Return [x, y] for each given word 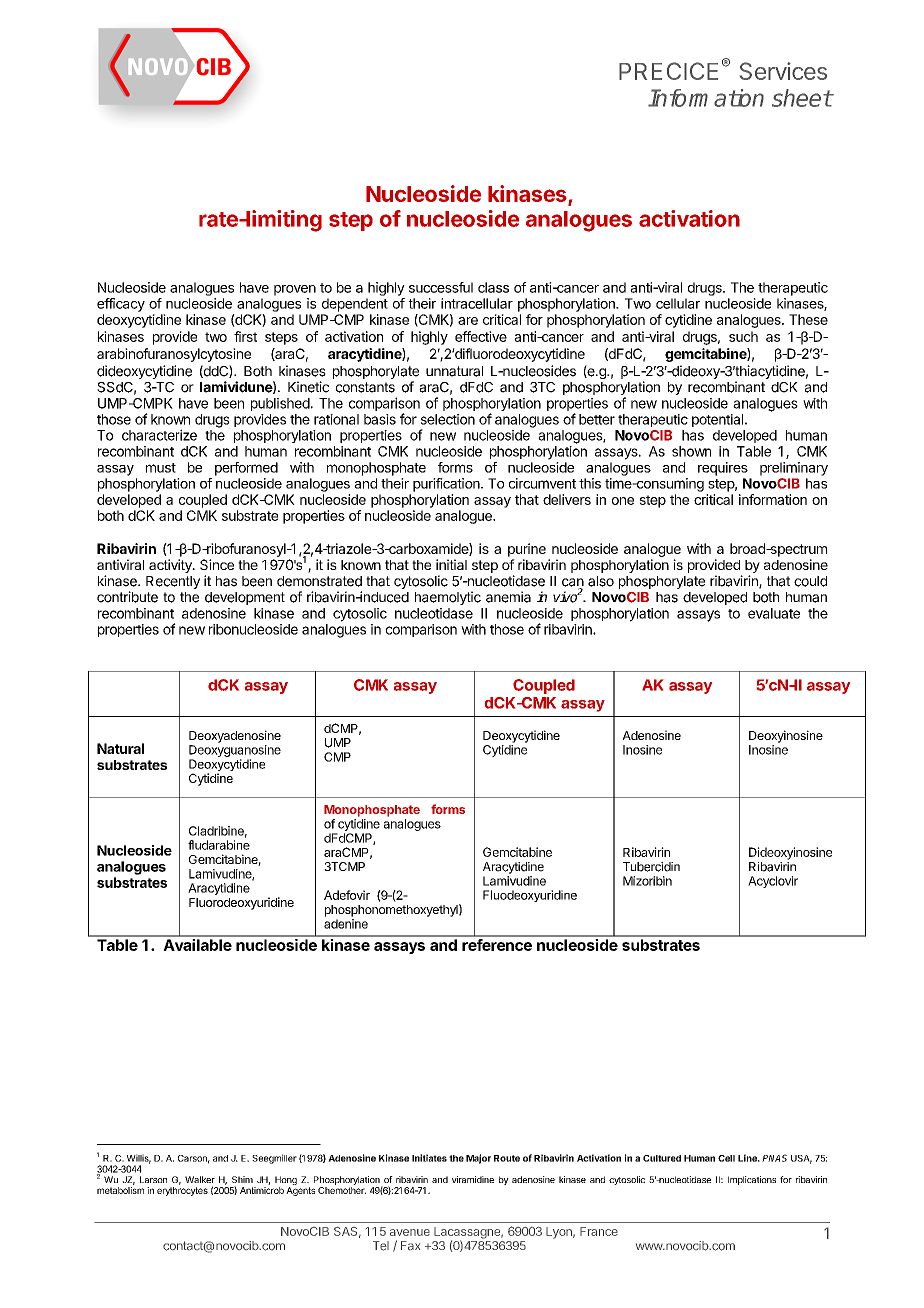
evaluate [774, 613]
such [743, 336]
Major [478, 1159]
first [245, 336]
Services [783, 71]
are [468, 321]
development [245, 598]
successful [441, 287]
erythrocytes [182, 1191]
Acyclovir [773, 882]
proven [295, 290]
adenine [346, 924]
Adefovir [347, 895]
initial [451, 564]
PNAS [774, 1158]
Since [217, 564]
